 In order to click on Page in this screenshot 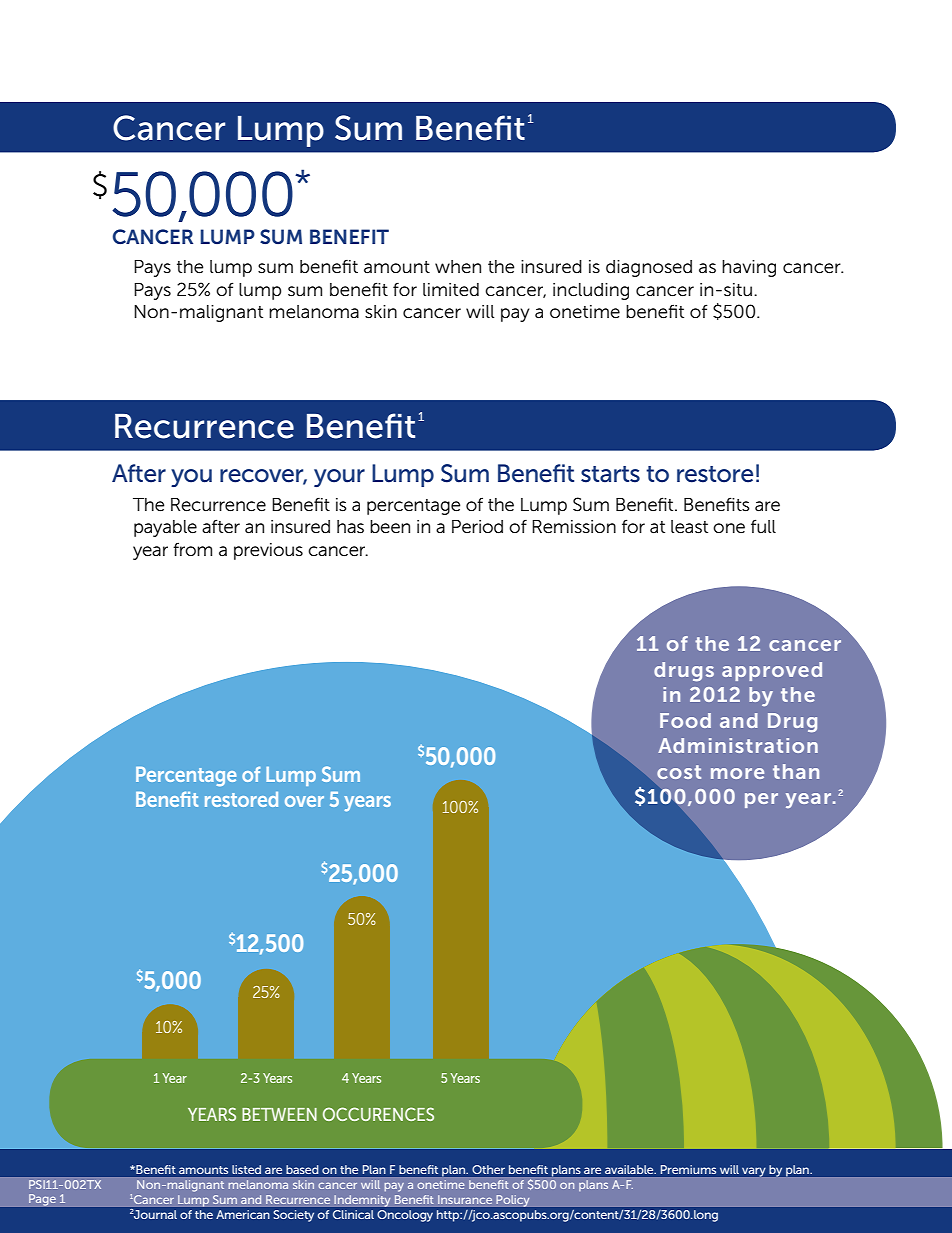, I will do `click(42, 1200)`.
